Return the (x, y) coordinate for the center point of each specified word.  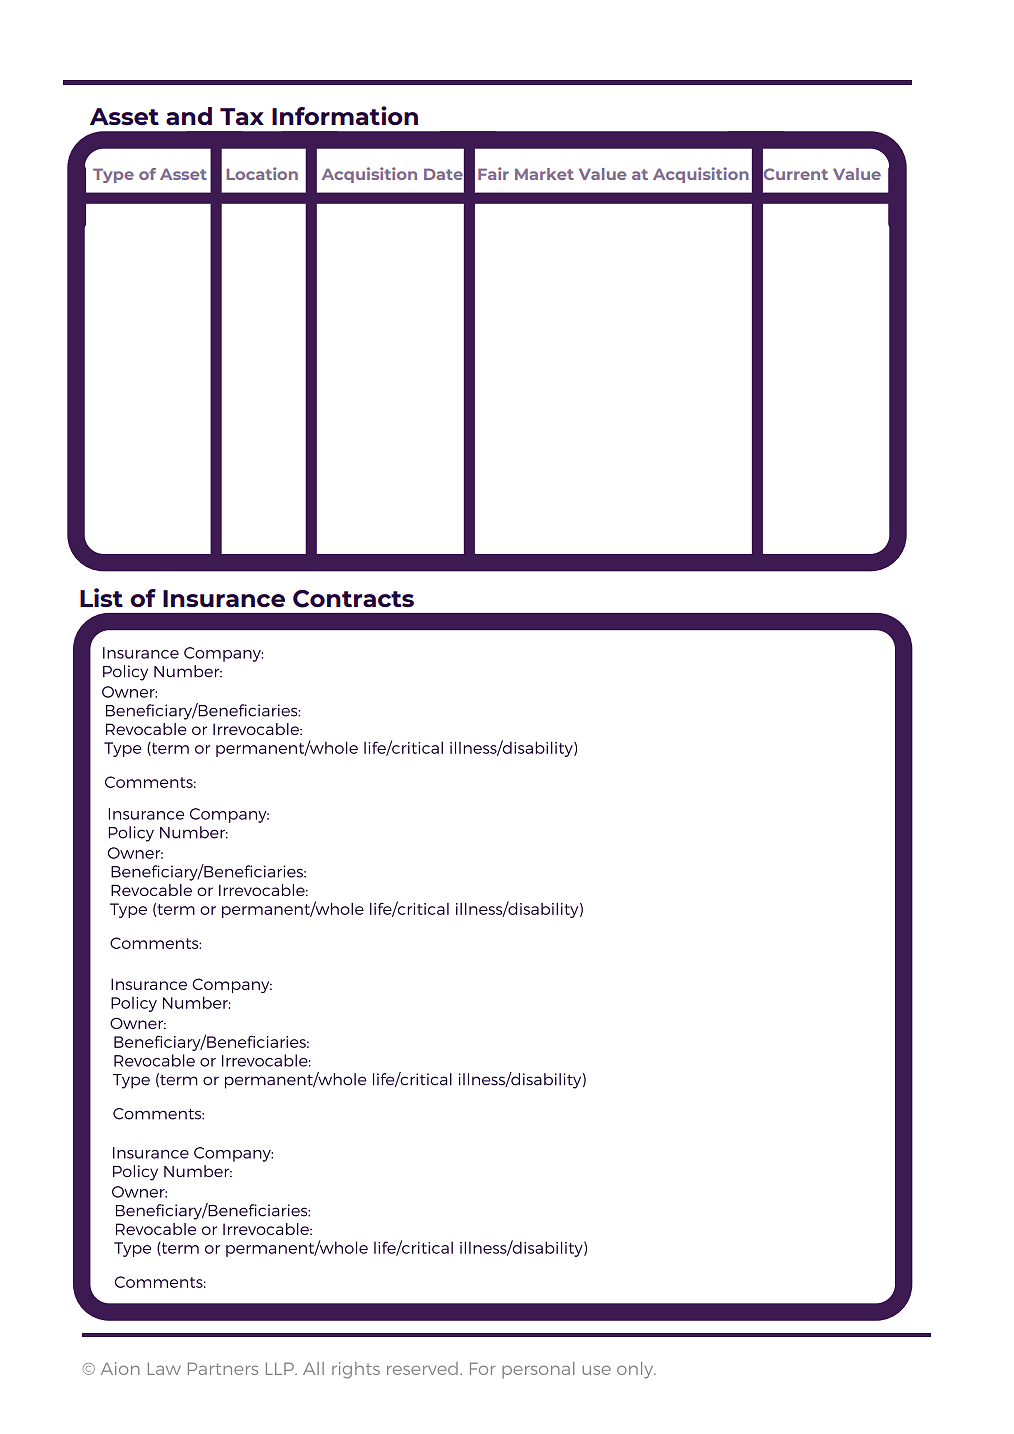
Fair (493, 173)
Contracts (353, 599)
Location (262, 173)
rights (356, 1370)
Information (345, 115)
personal (538, 1370)
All (313, 1368)
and (189, 116)
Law (164, 1368)
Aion (120, 1368)
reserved (422, 1368)
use (596, 1370)
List (101, 597)
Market (544, 174)
